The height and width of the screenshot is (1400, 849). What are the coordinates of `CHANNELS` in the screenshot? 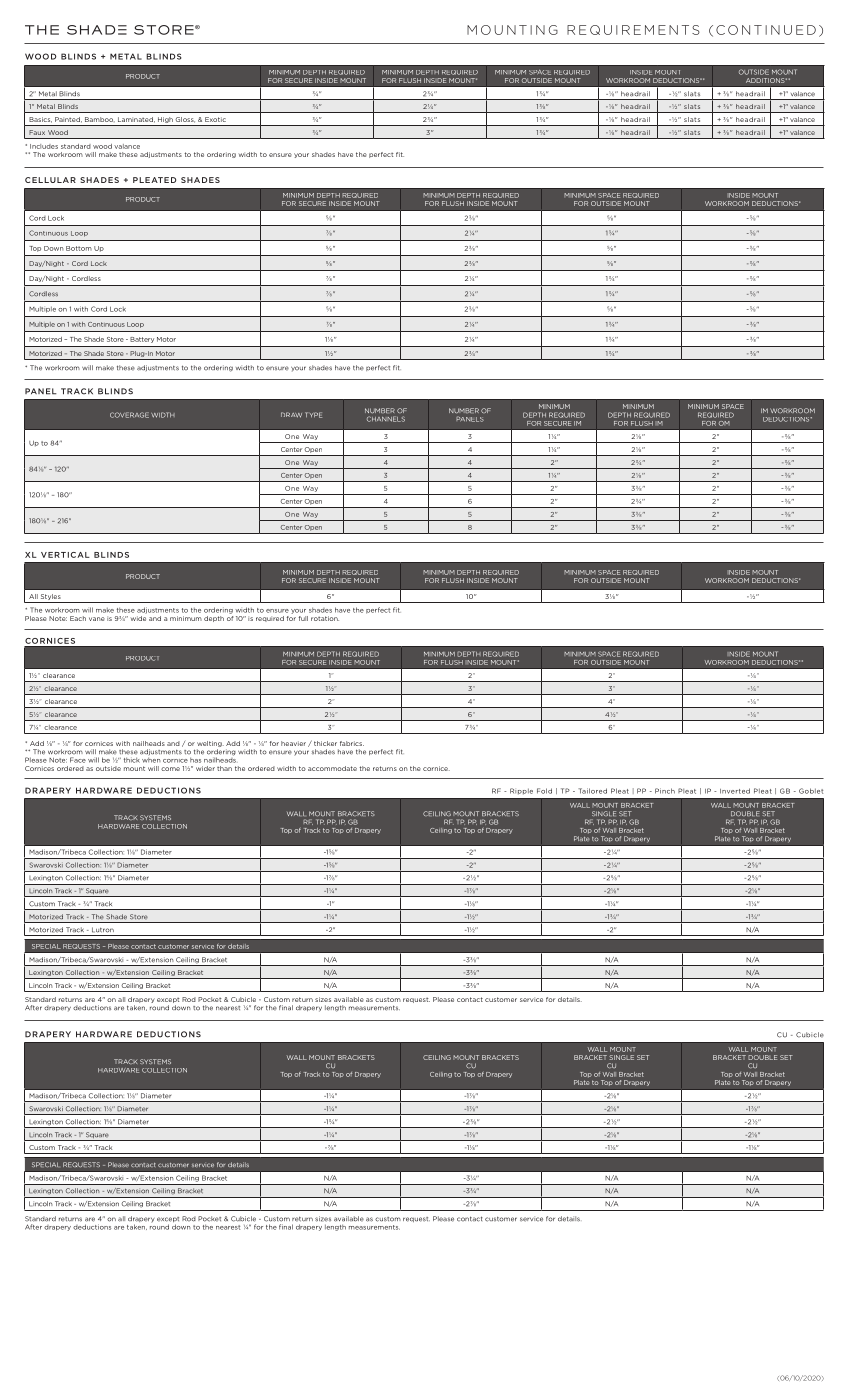 It's located at (386, 419).
